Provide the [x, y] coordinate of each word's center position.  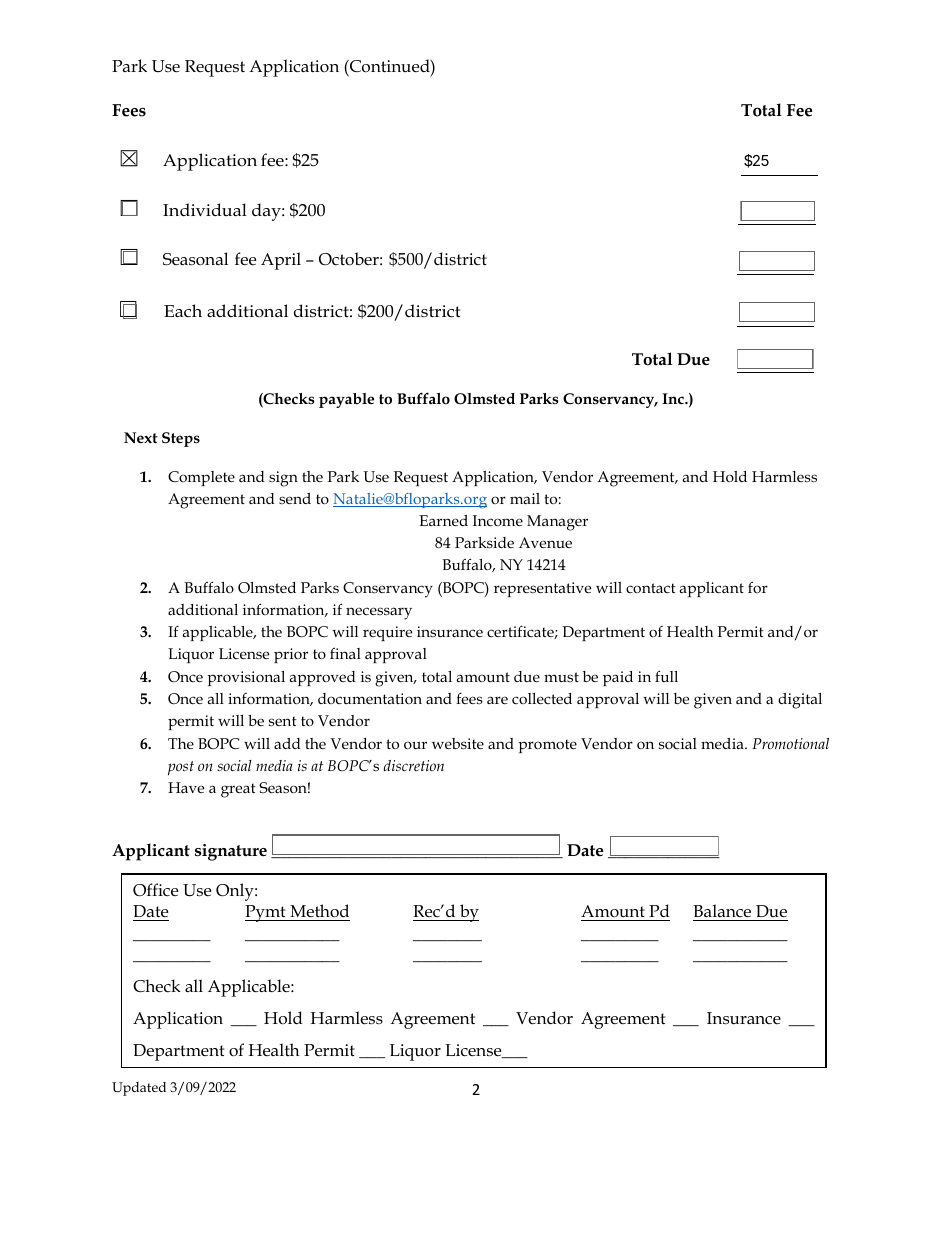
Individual [205, 209]
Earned [443, 520]
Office [155, 890]
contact [651, 588]
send [295, 498]
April [281, 261]
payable [346, 400]
